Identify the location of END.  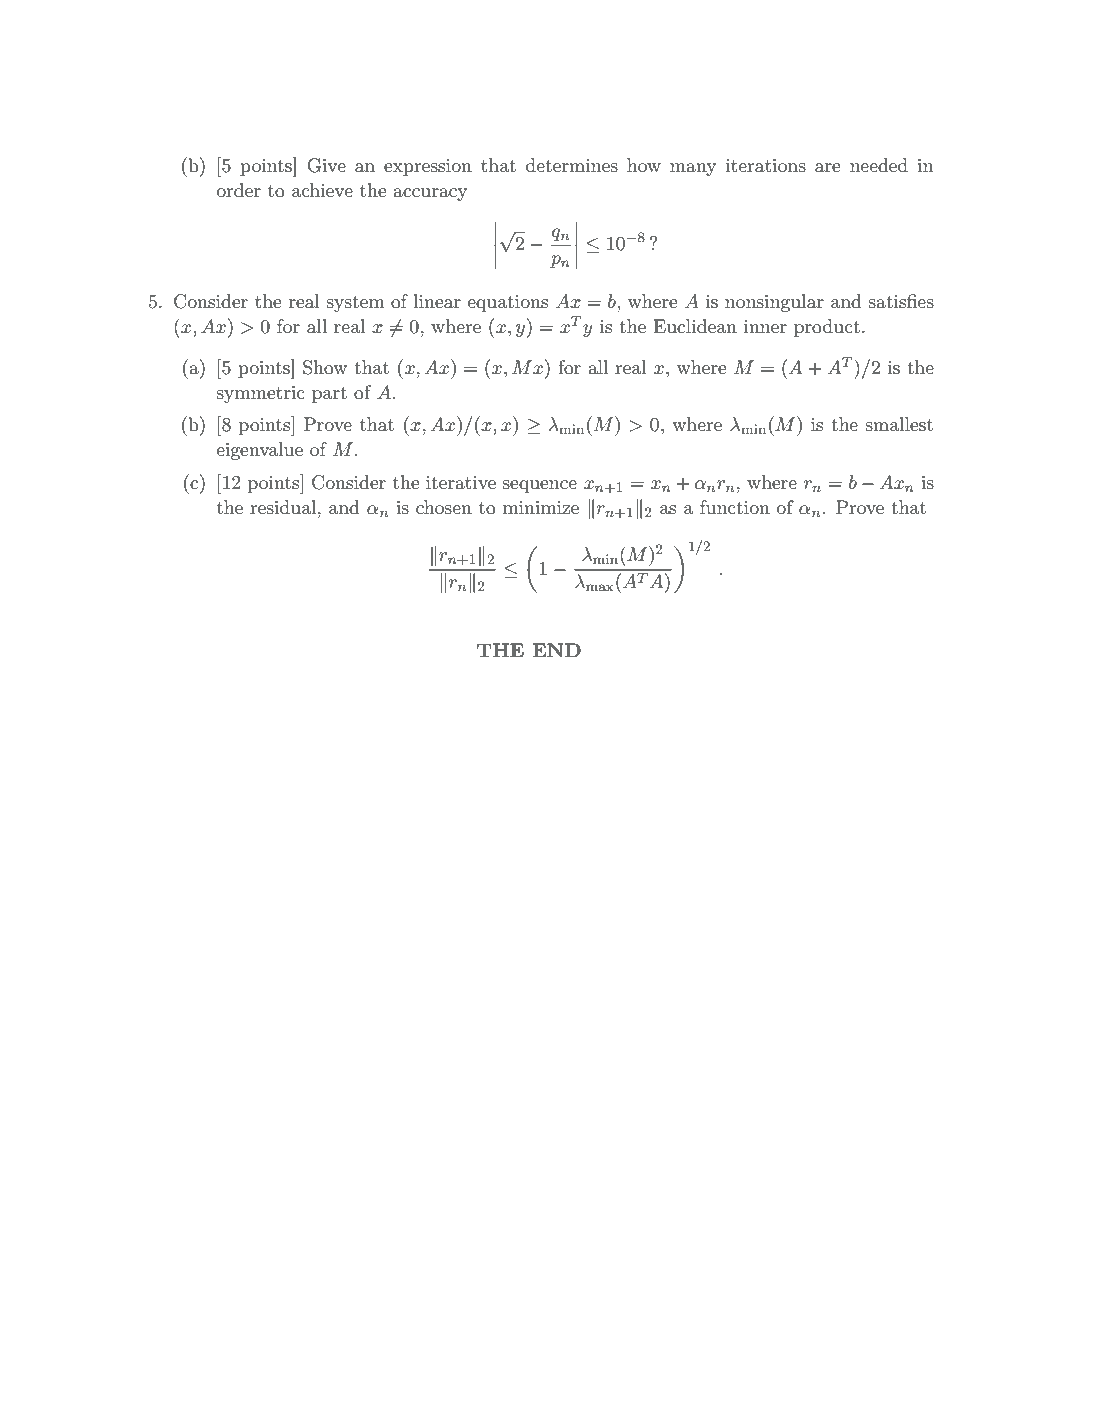
(556, 650).
